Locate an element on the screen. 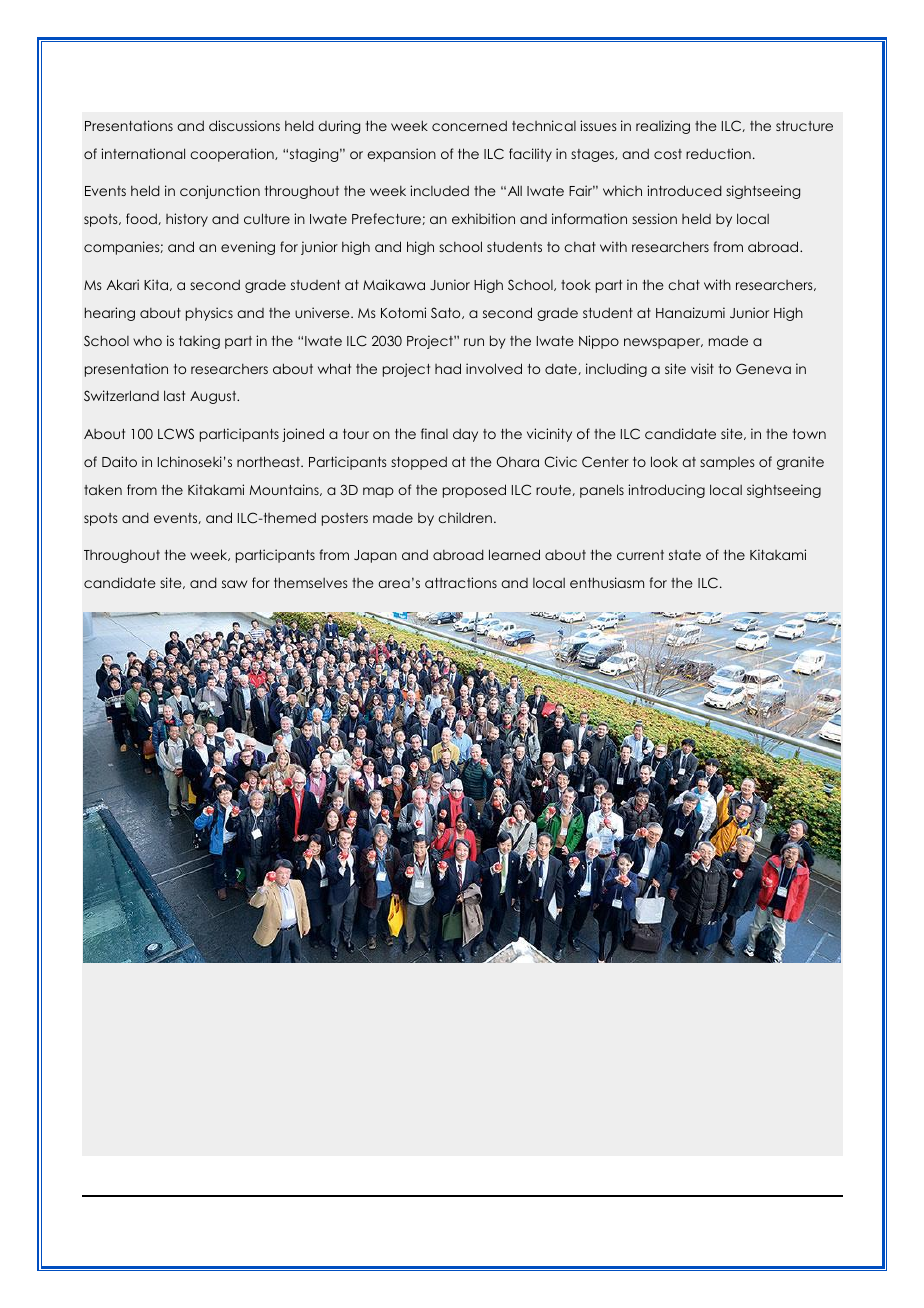 This screenshot has height=1308, width=924. state is located at coordinates (685, 555).
